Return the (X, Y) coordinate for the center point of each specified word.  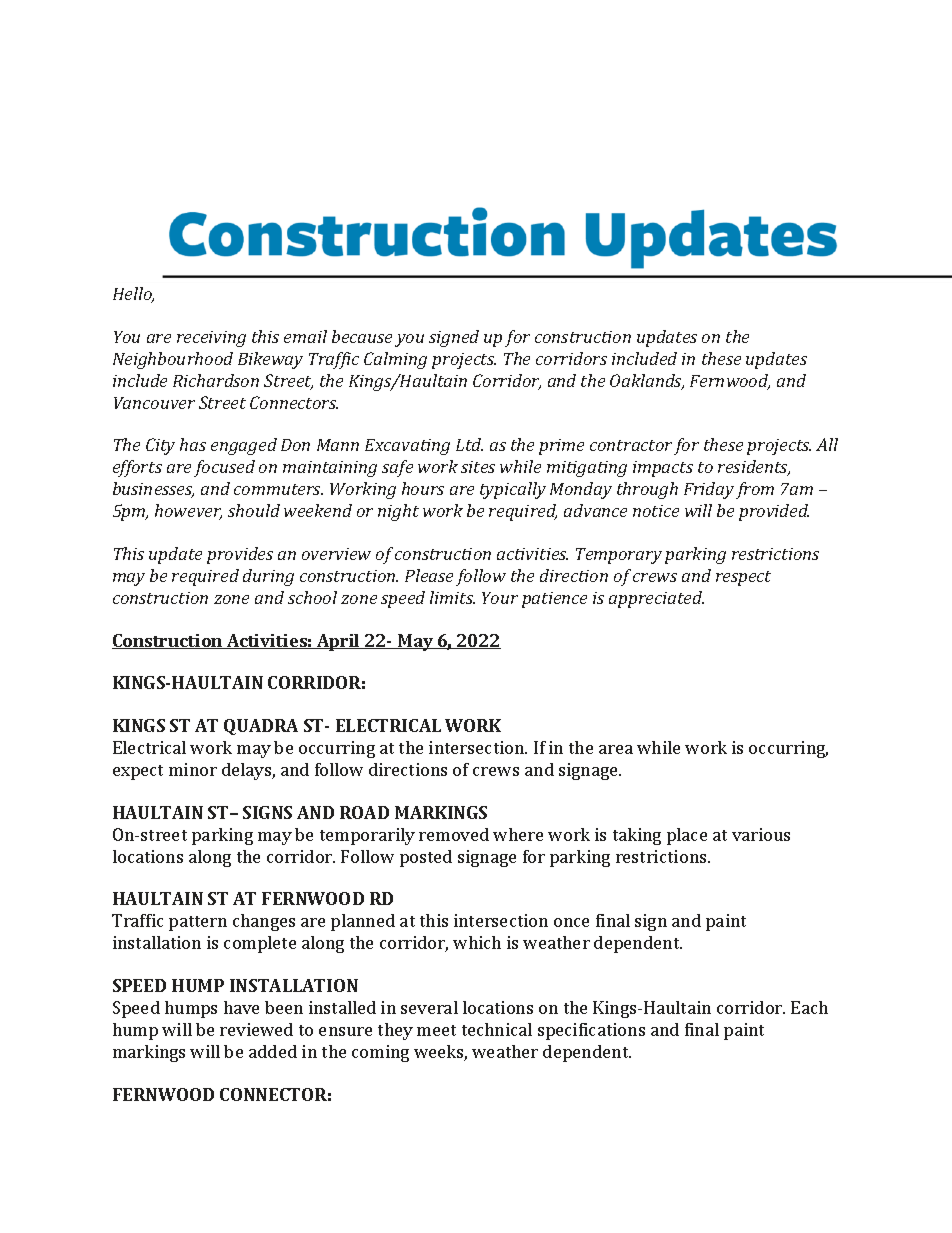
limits (452, 597)
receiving (211, 339)
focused (224, 468)
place (687, 836)
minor (193, 769)
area (616, 749)
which (477, 942)
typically (513, 490)
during (268, 577)
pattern (198, 923)
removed (454, 834)
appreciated (656, 599)
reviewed (256, 1029)
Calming (395, 360)
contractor (631, 445)
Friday (709, 490)
